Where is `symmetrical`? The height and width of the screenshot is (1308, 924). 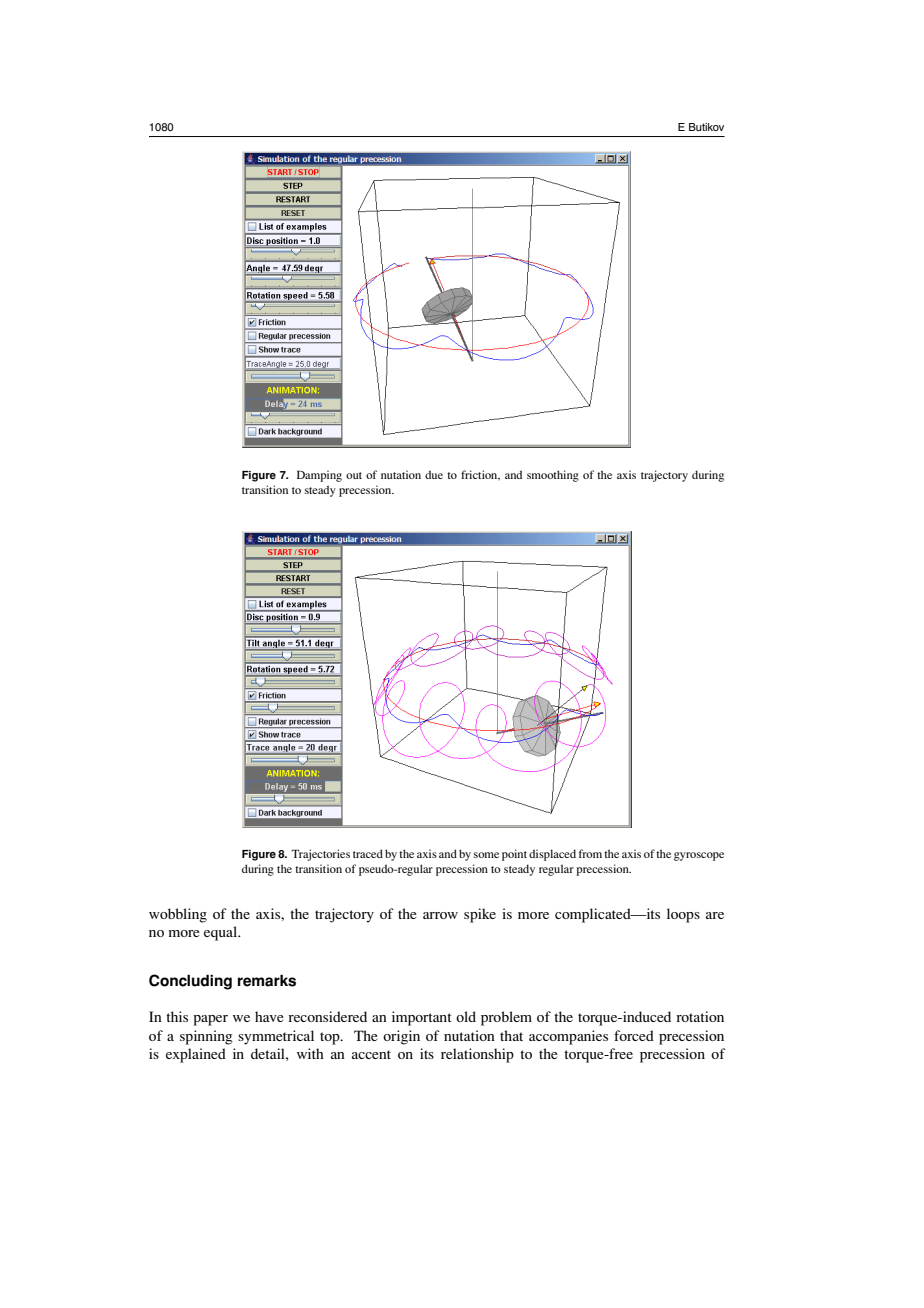 symmetrical is located at coordinates (276, 1037).
